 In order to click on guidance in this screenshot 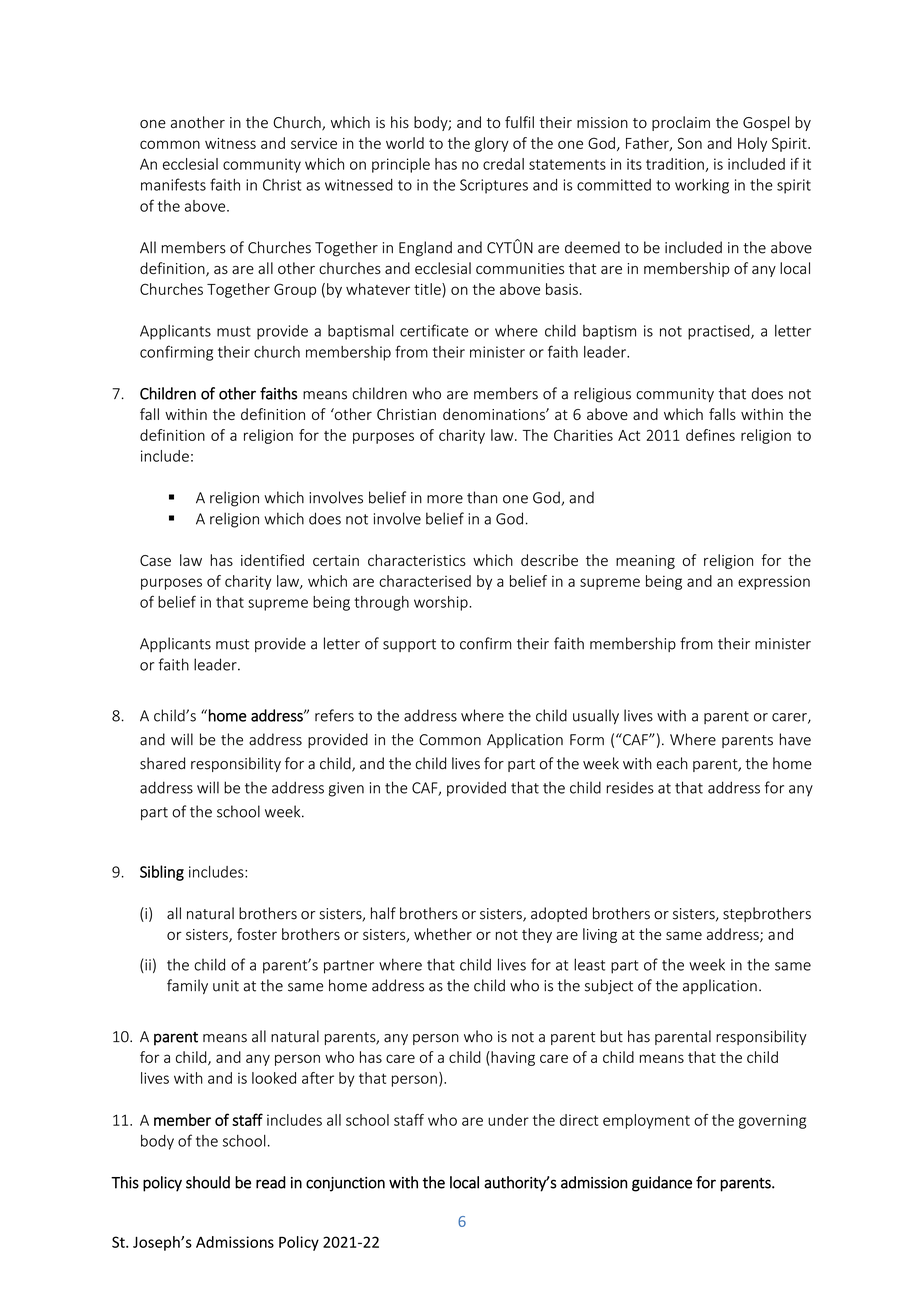, I will do `click(662, 1184)`.
